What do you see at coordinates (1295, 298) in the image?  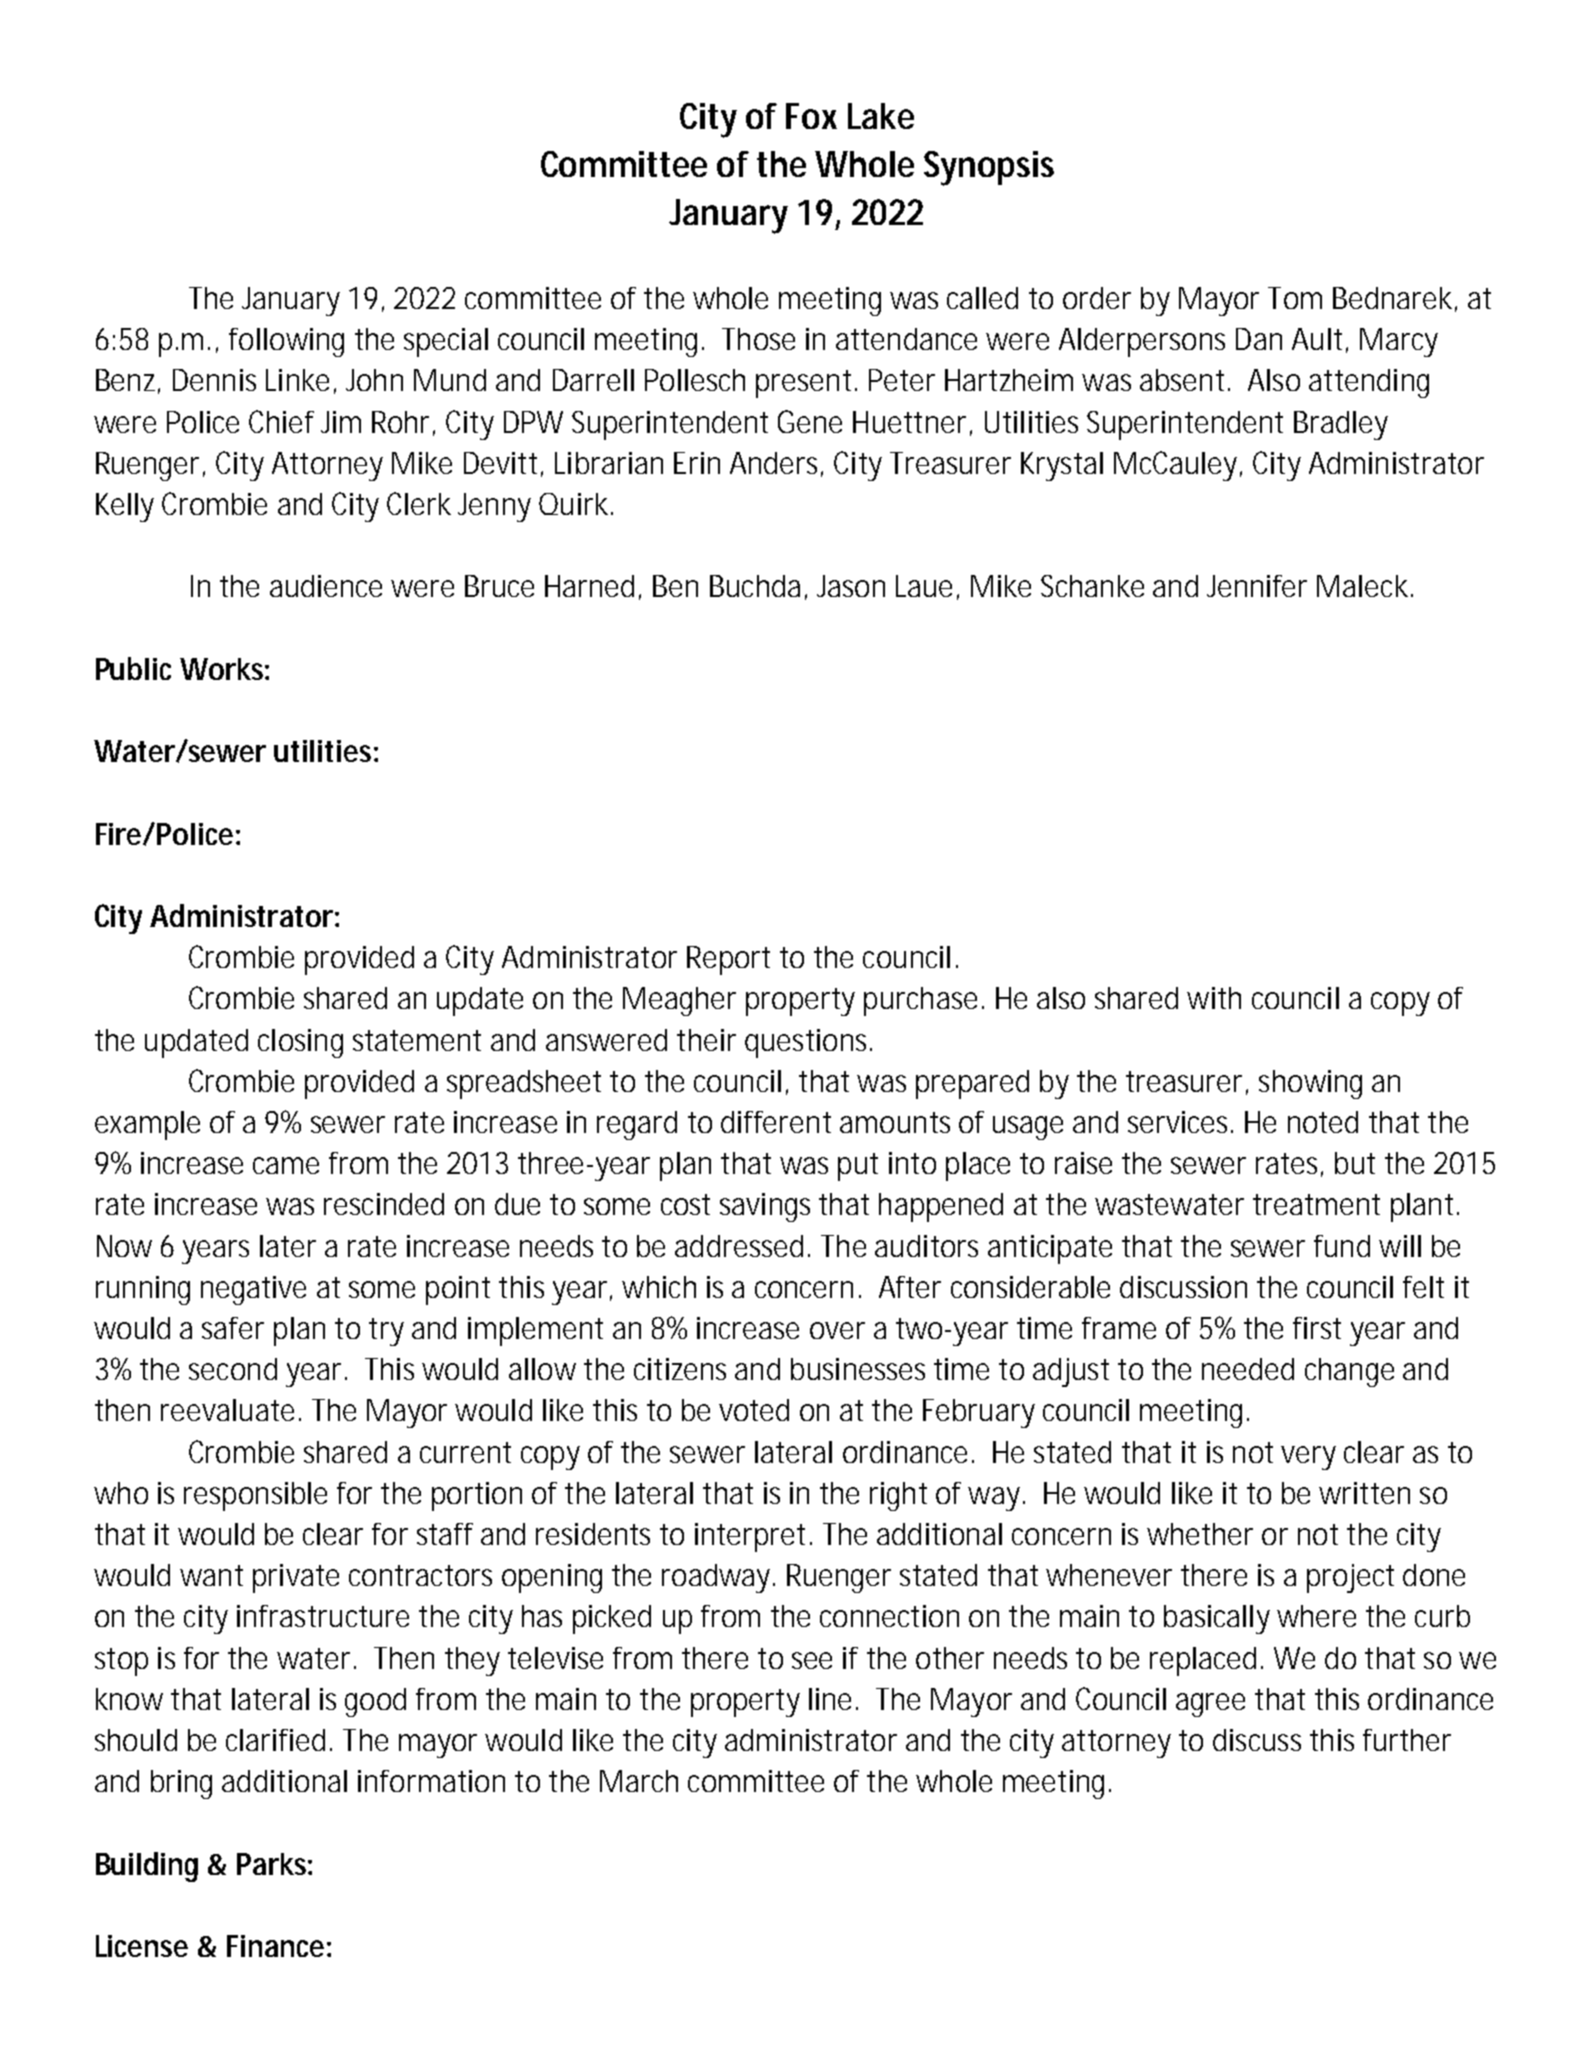 I see `Tom` at bounding box center [1295, 298].
